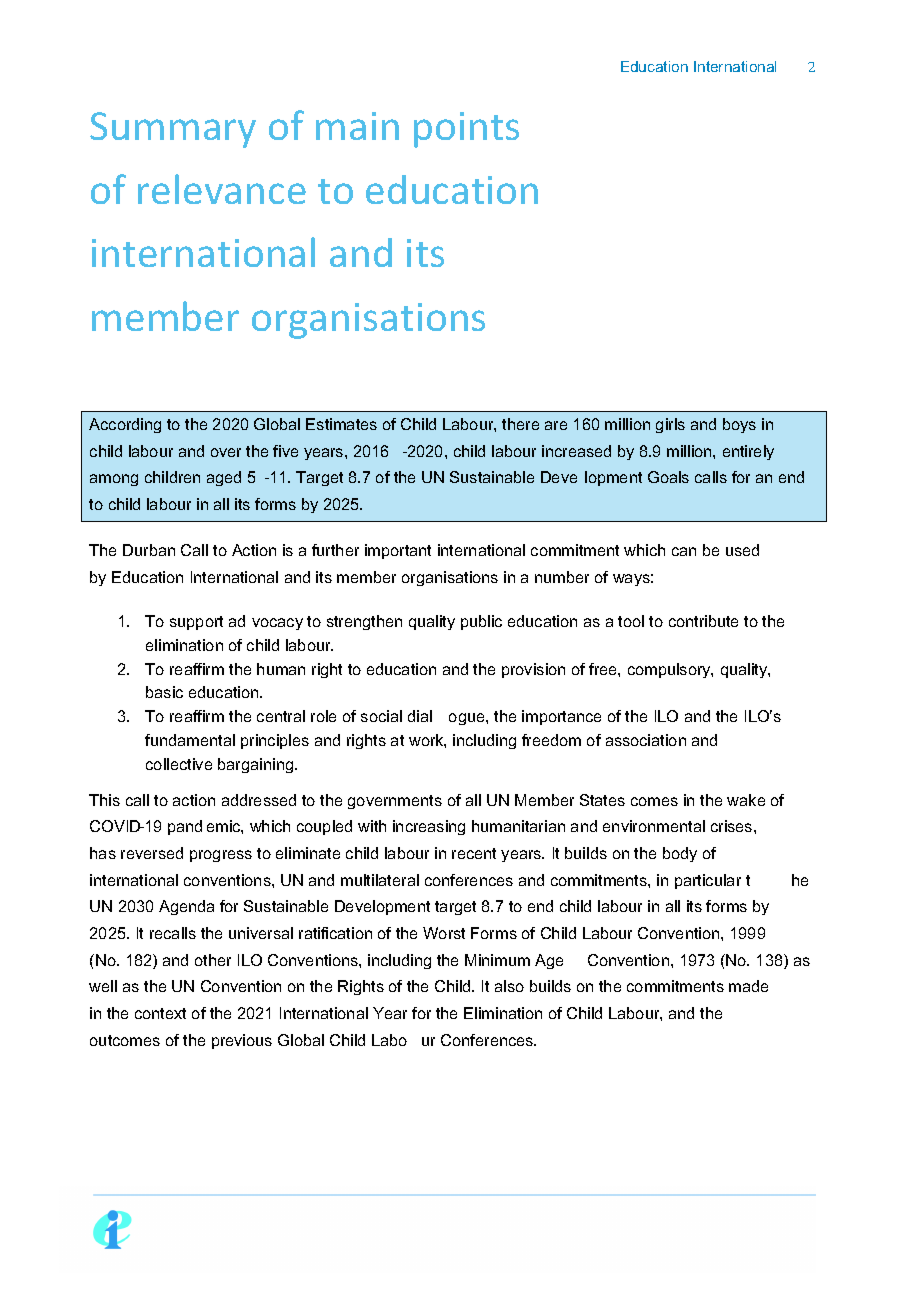 Image resolution: width=924 pixels, height=1309 pixels. What do you see at coordinates (160, 1013) in the page?
I see `context` at bounding box center [160, 1013].
